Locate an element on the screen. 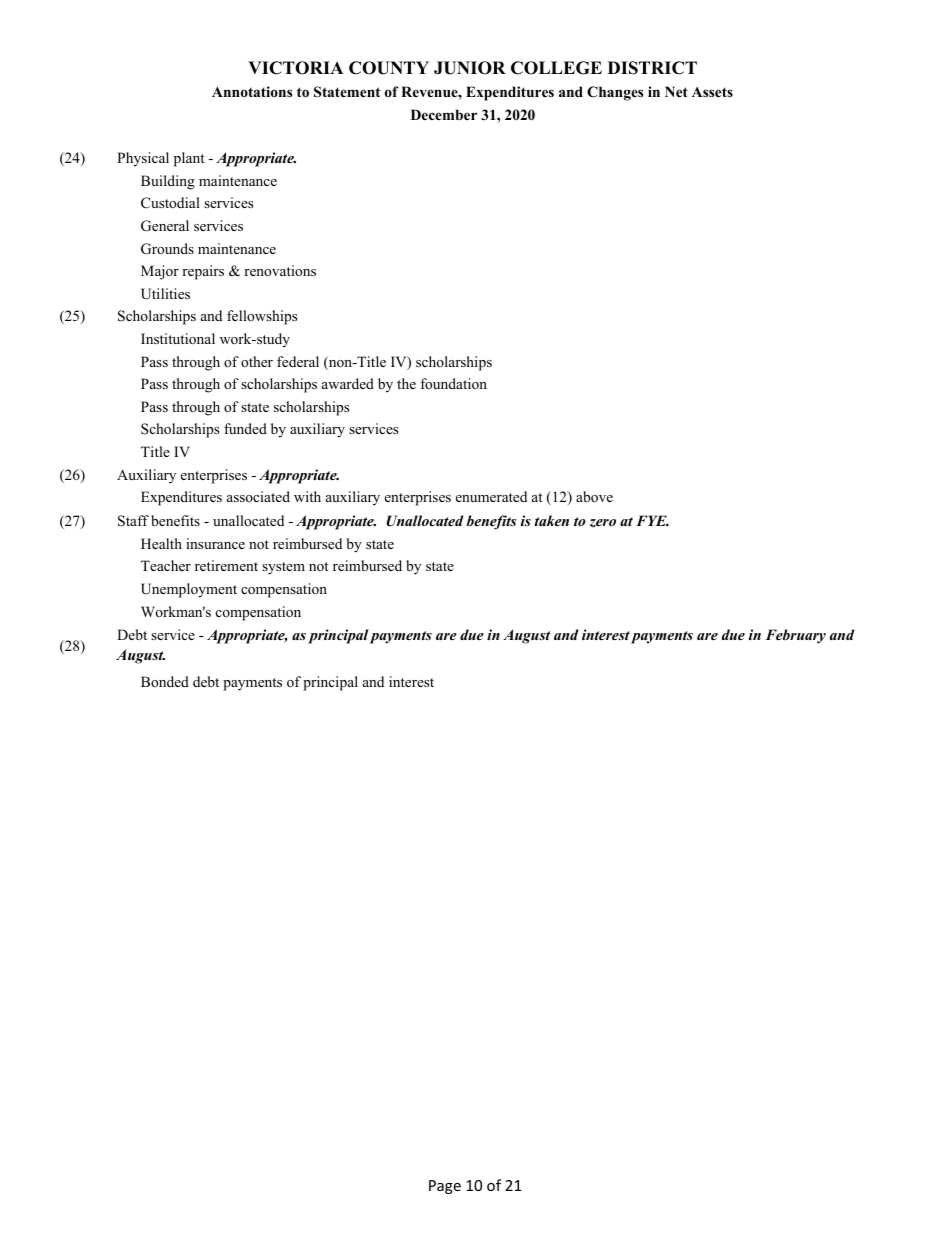 The image size is (952, 1233). Bonded is located at coordinates (165, 681).
